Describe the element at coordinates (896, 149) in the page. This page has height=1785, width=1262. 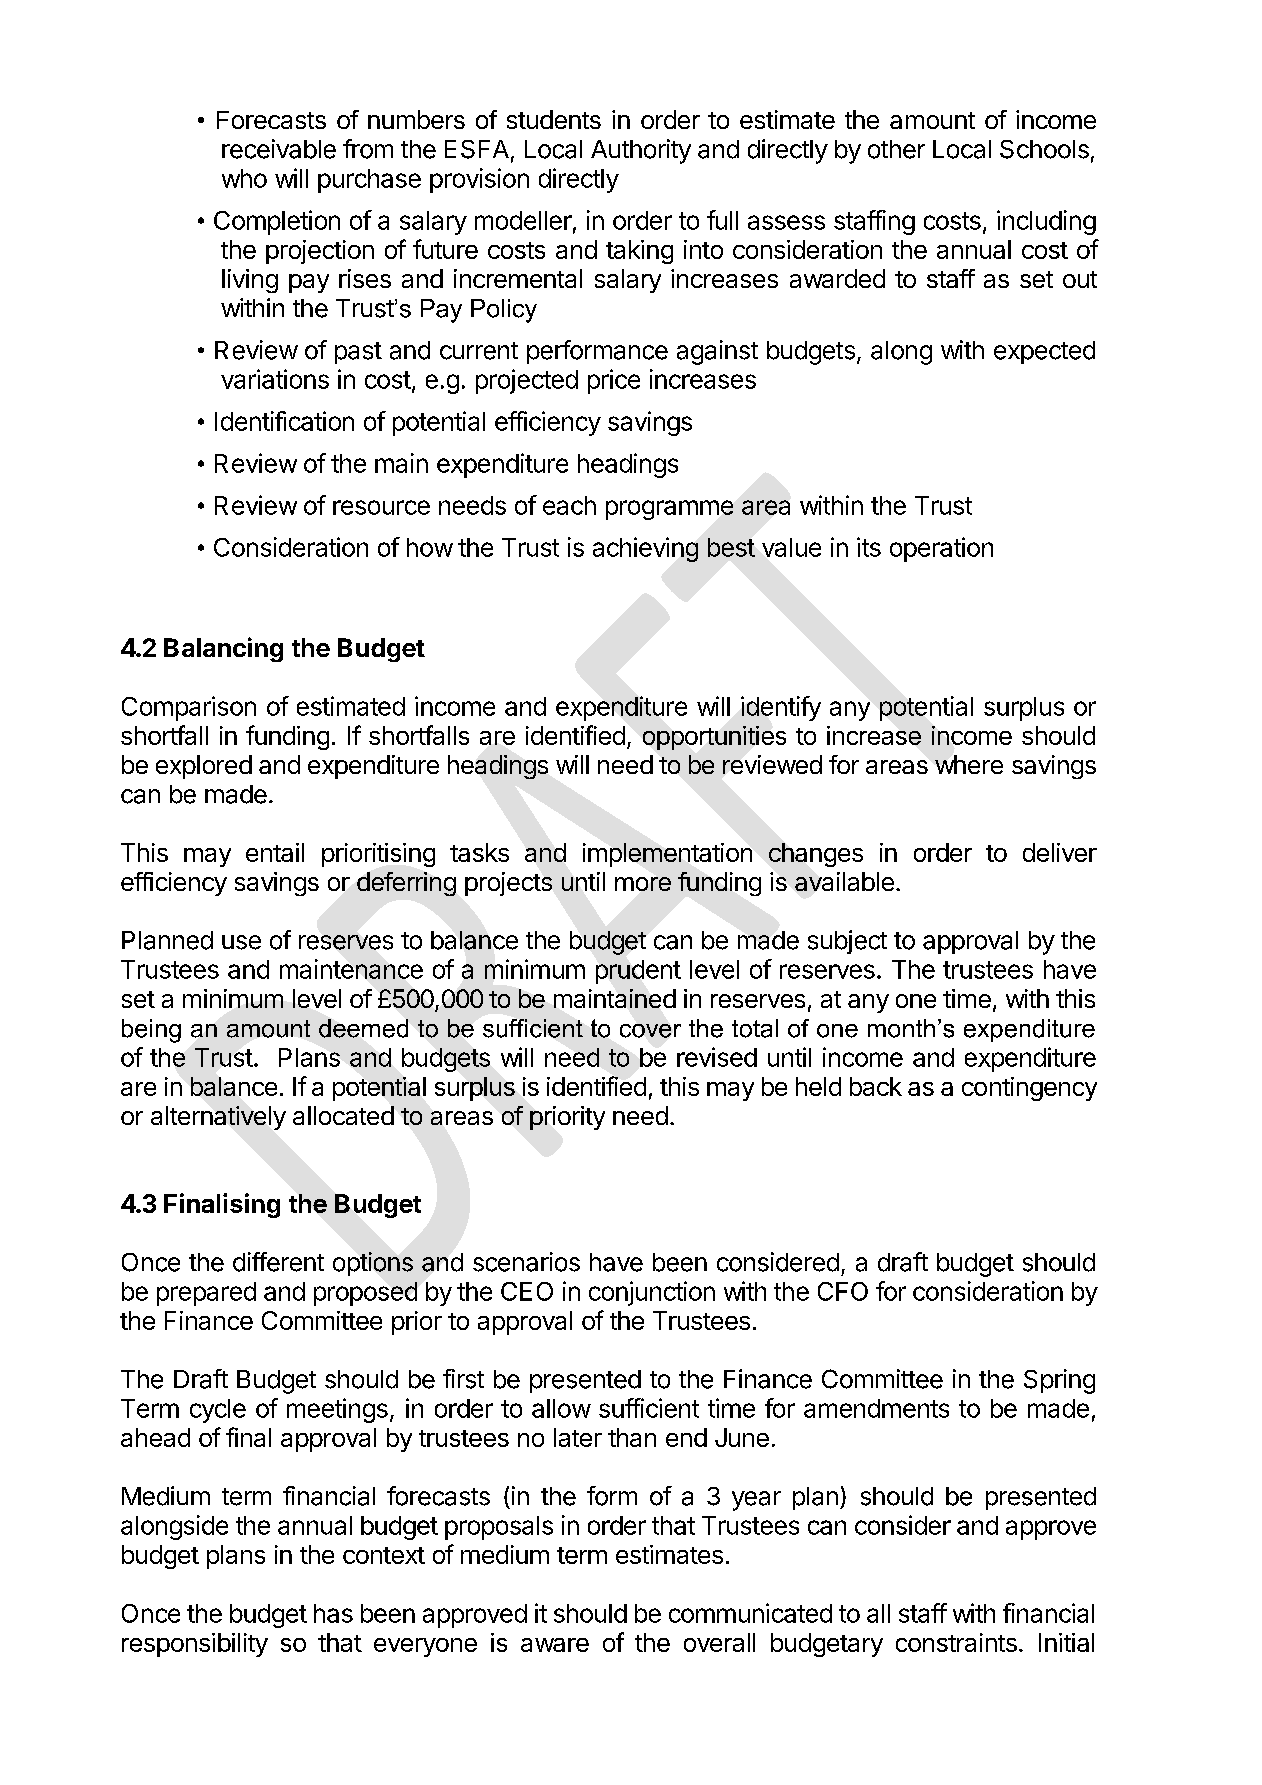
I see `other` at that location.
